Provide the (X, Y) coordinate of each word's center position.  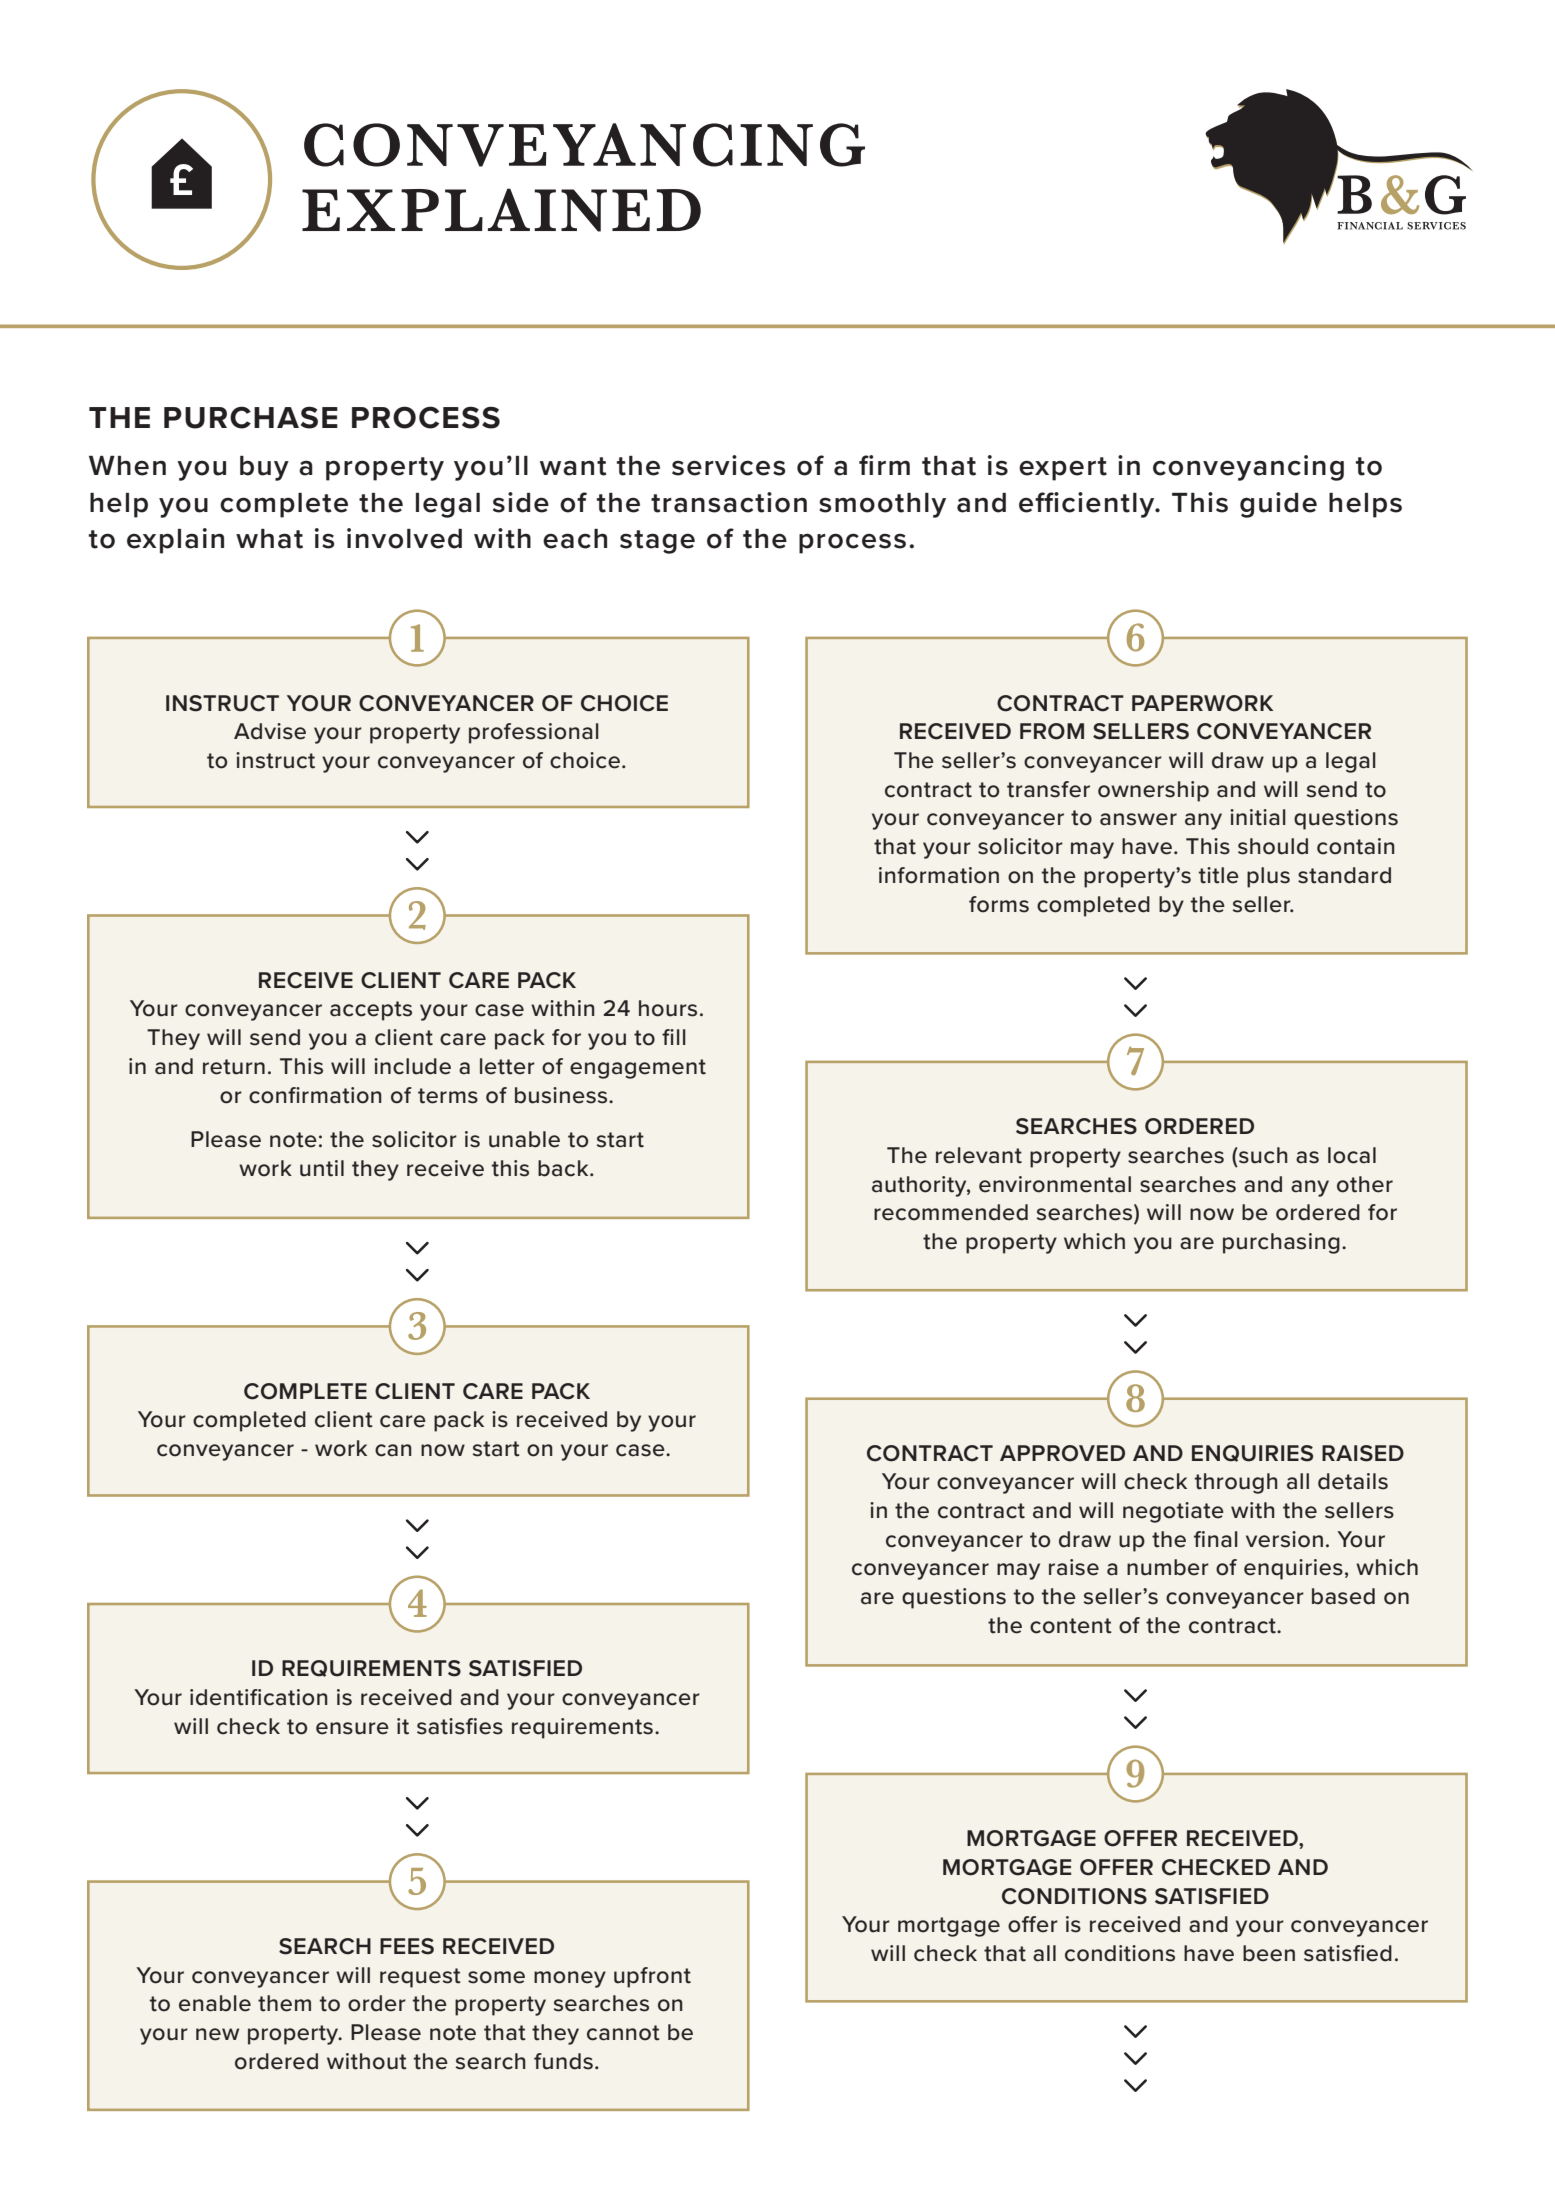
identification (259, 1697)
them (284, 2003)
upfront (652, 1977)
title (1219, 875)
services (728, 465)
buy (264, 468)
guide (1278, 505)
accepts (371, 1011)
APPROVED (1062, 1453)
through (1236, 1483)
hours (668, 1008)
